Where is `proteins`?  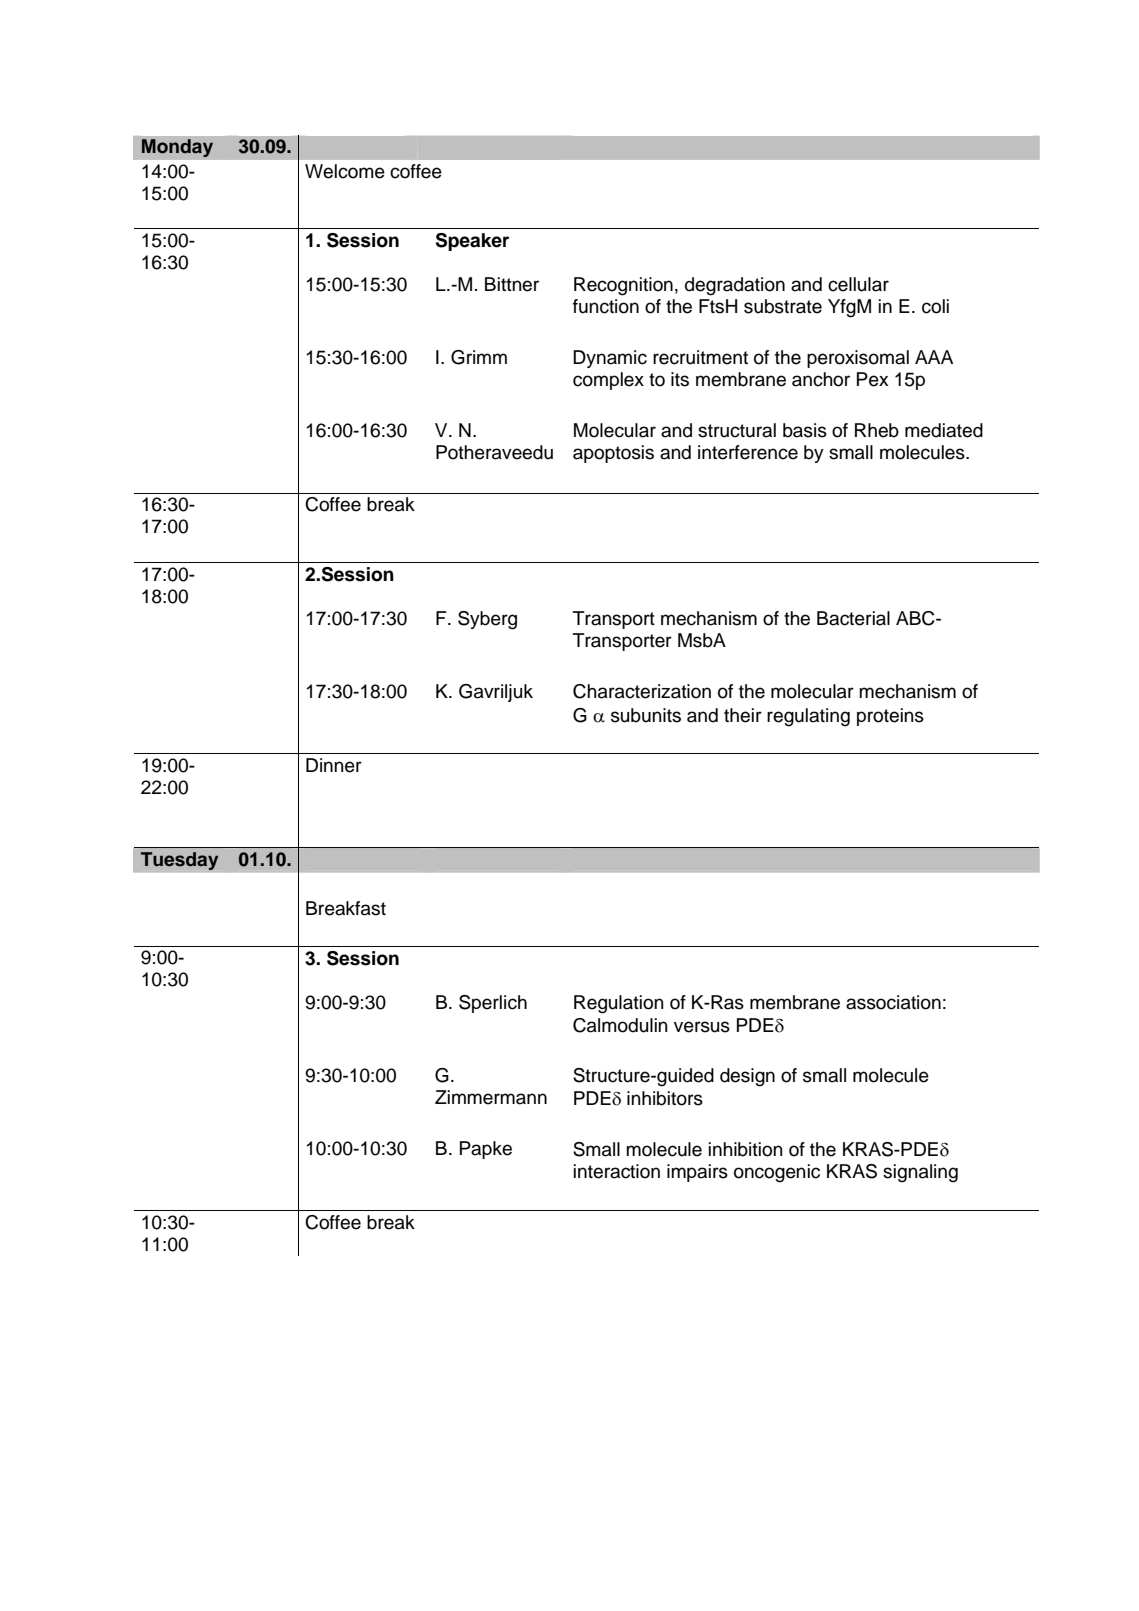
proteins is located at coordinates (890, 717).
